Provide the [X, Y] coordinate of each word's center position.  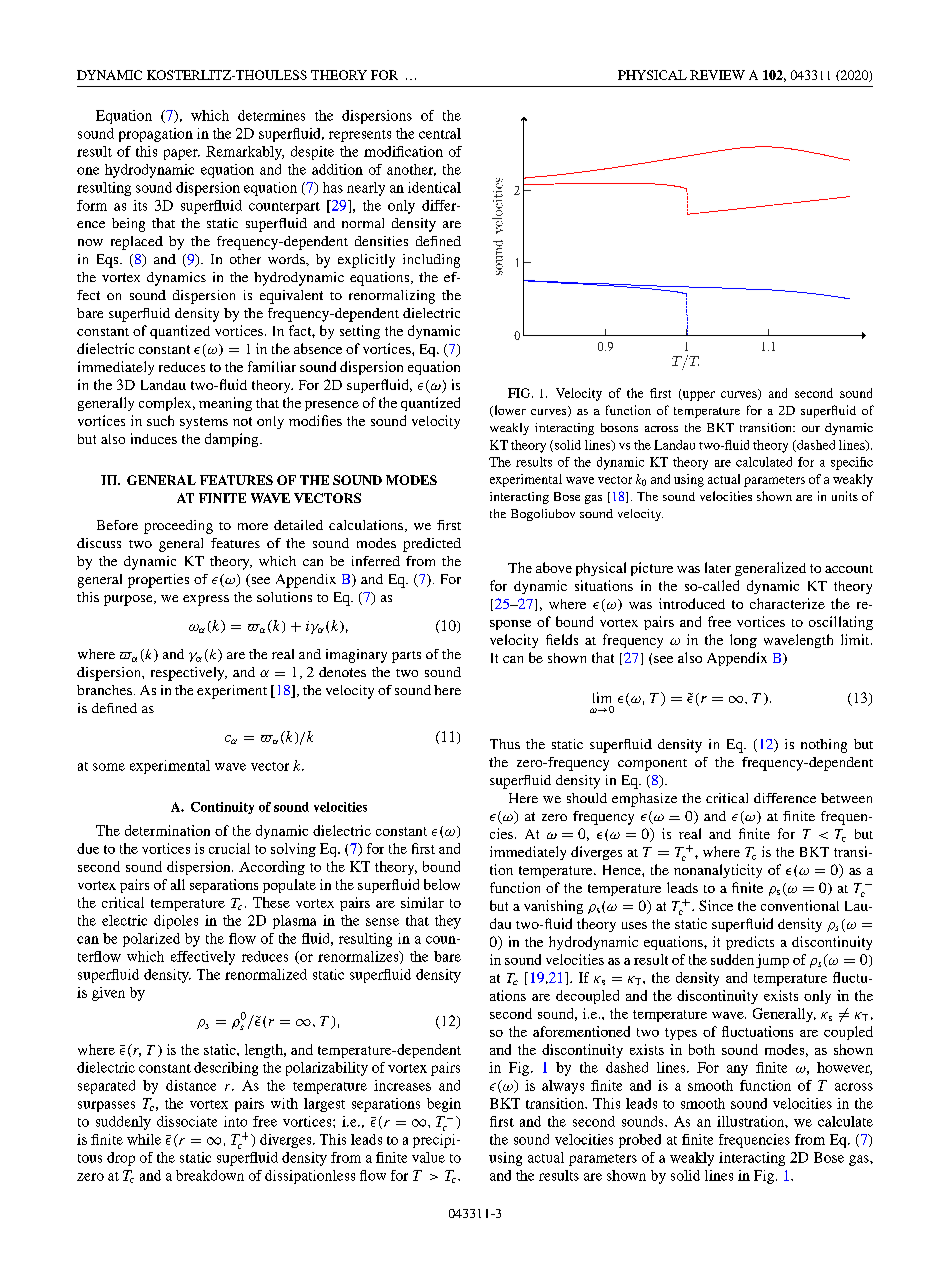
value [428, 1157]
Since [716, 905]
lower [509, 411]
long [743, 641]
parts [406, 657]
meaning [225, 404]
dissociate [187, 1121]
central [440, 133]
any [737, 1070]
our [811, 429]
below [442, 884]
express [206, 600]
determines [271, 115]
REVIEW [717, 75]
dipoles [176, 922]
